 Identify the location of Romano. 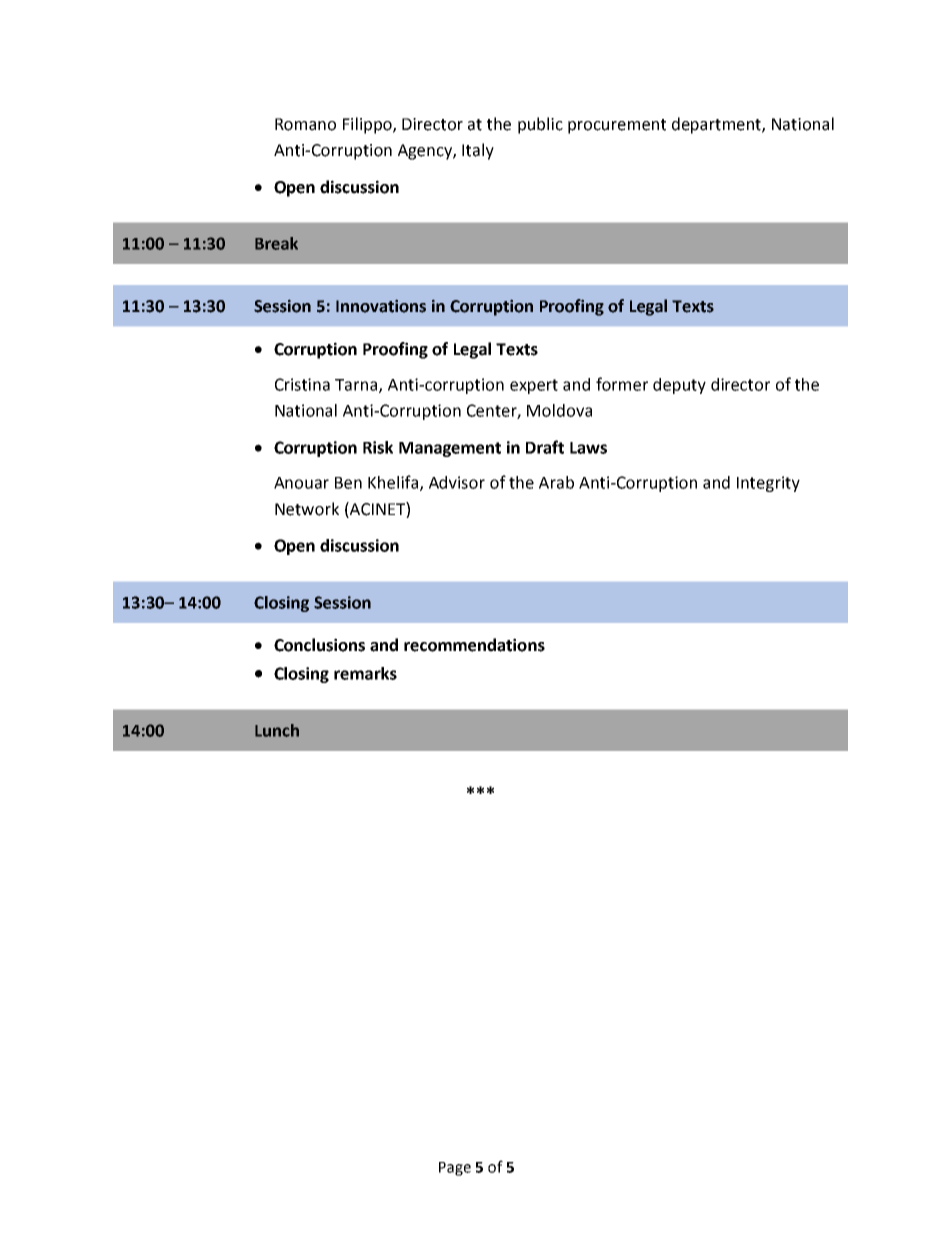
(305, 124).
